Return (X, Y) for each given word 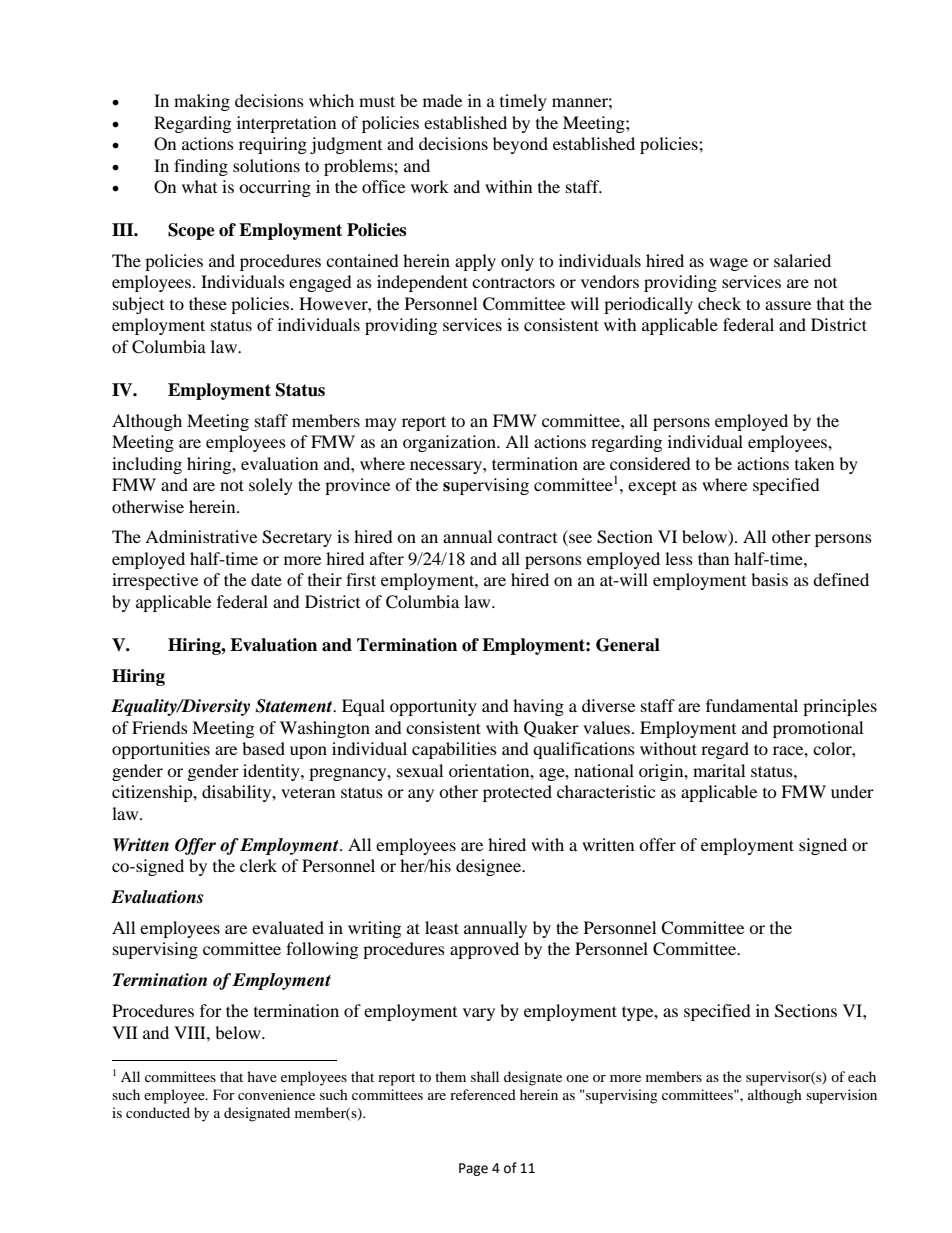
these (208, 303)
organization (450, 443)
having (538, 707)
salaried (802, 260)
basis (769, 579)
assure (788, 305)
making (202, 102)
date (266, 579)
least (442, 927)
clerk (258, 865)
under (852, 791)
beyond (520, 145)
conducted (158, 1112)
